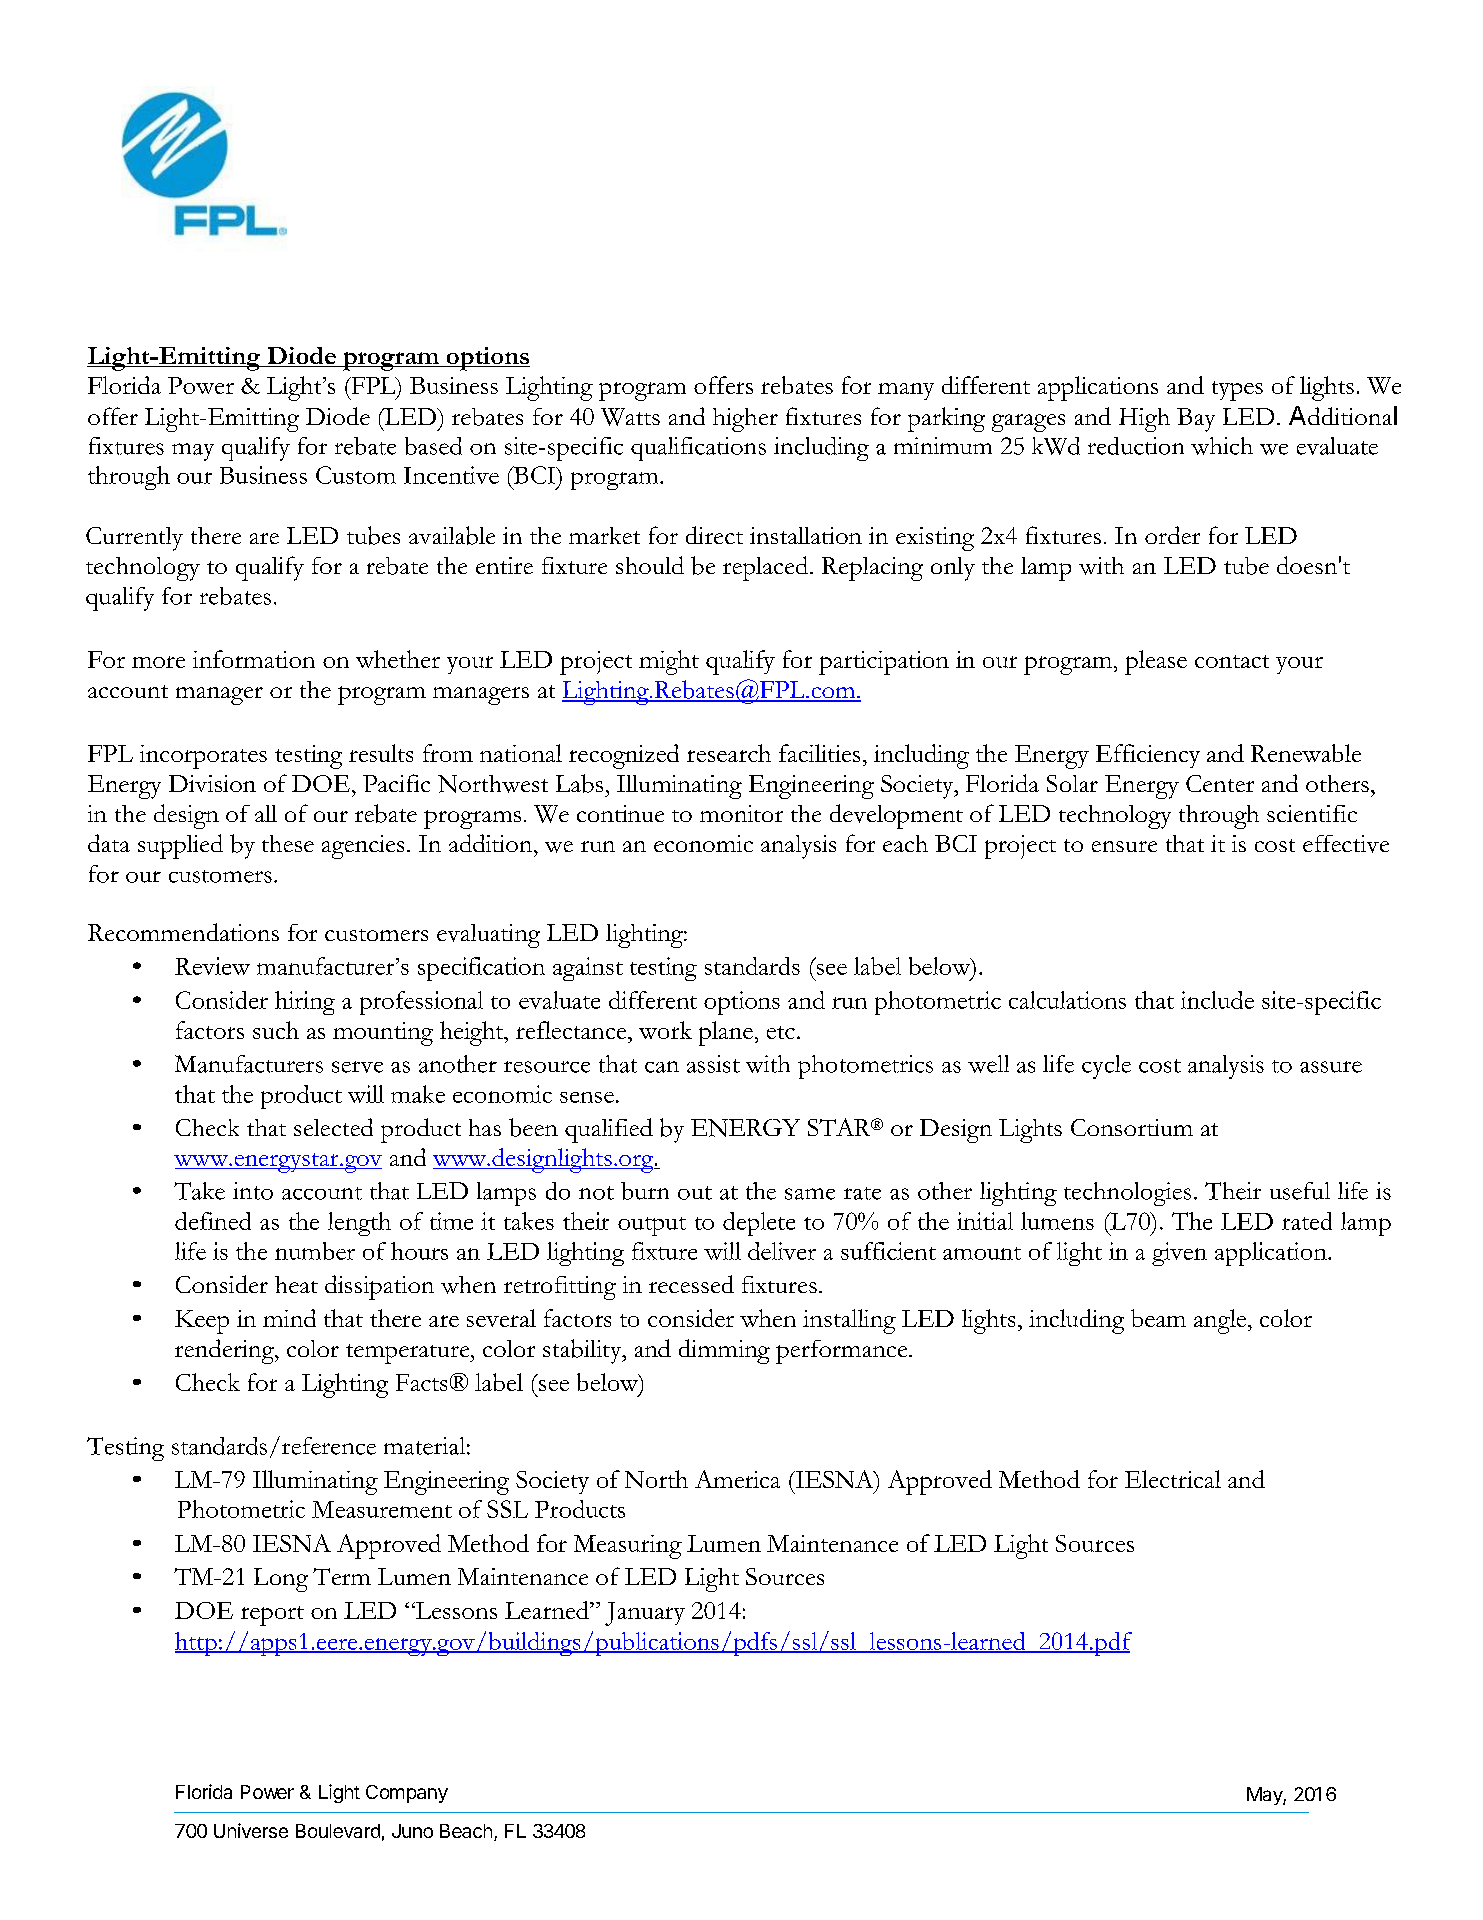 Image resolution: width=1483 pixels, height=1920 pixels. Describe the element at coordinates (1196, 420) in the document. I see `Bay` at that location.
